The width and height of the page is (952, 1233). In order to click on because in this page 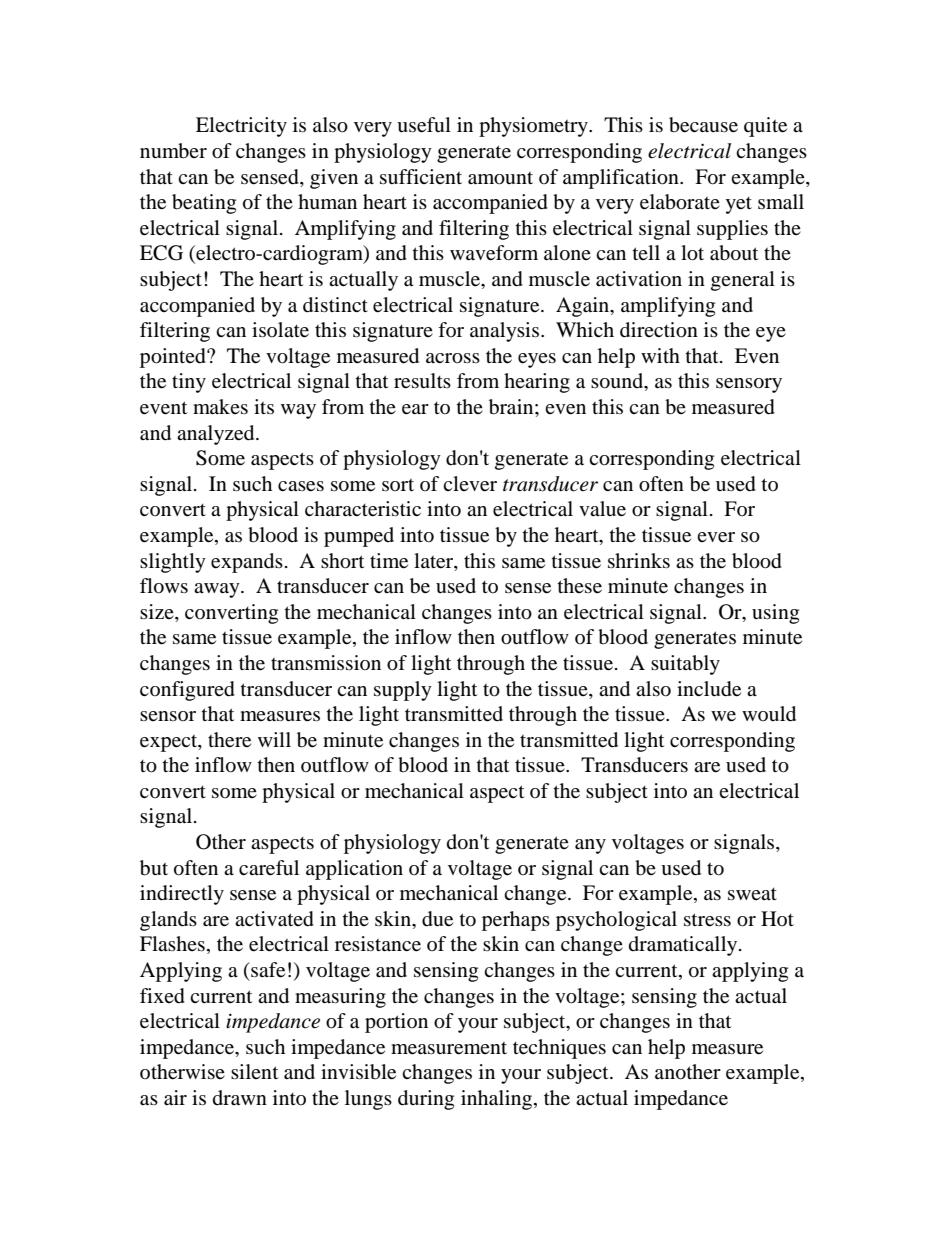, I will do `click(703, 125)`.
